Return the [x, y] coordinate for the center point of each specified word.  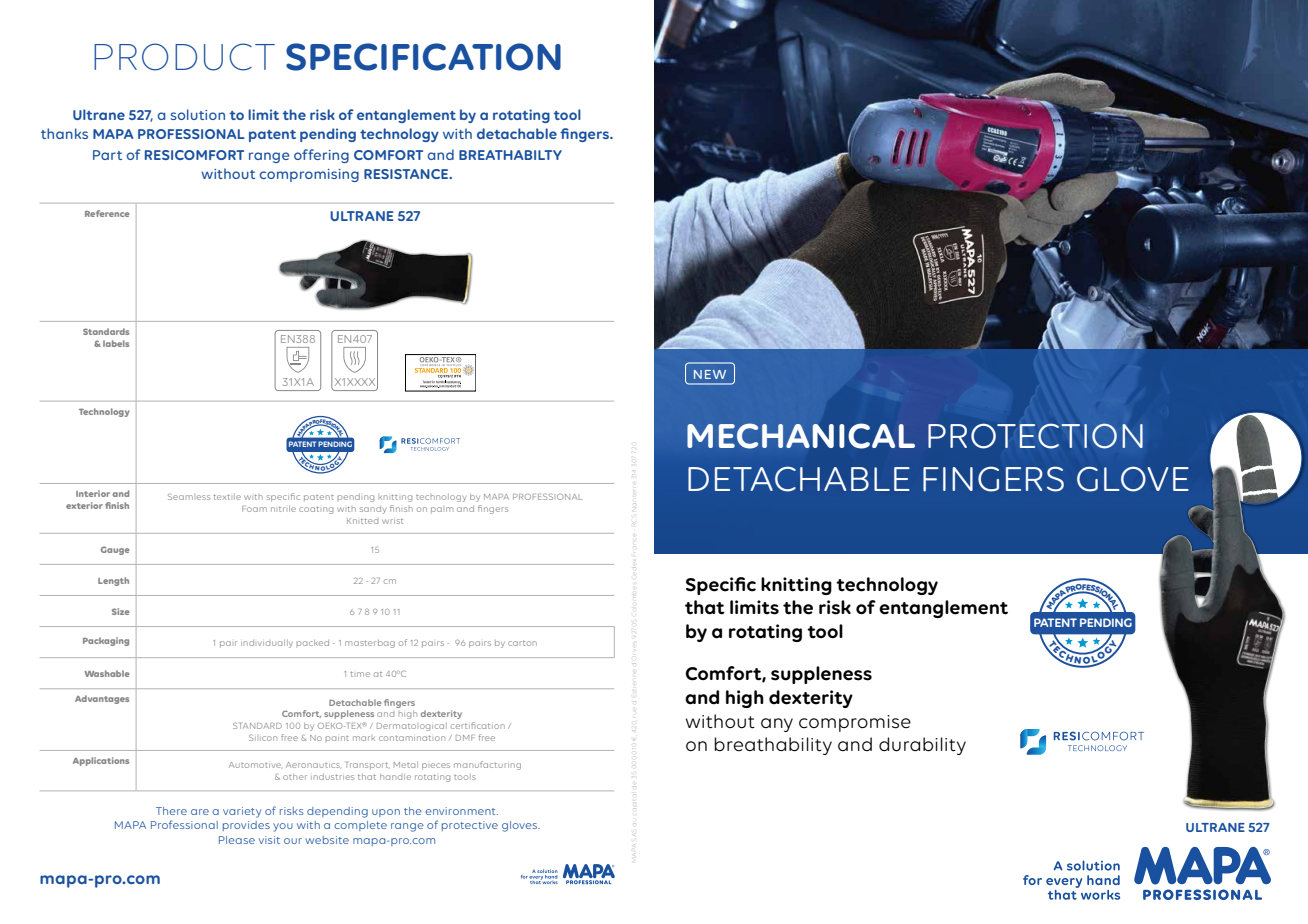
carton [522, 643]
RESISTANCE [407, 174]
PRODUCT [184, 57]
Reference [107, 213]
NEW [710, 374]
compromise [855, 723]
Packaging [106, 641]
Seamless [189, 497]
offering [321, 156]
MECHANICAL [801, 436]
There [171, 811]
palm [442, 510]
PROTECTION [1035, 436]
